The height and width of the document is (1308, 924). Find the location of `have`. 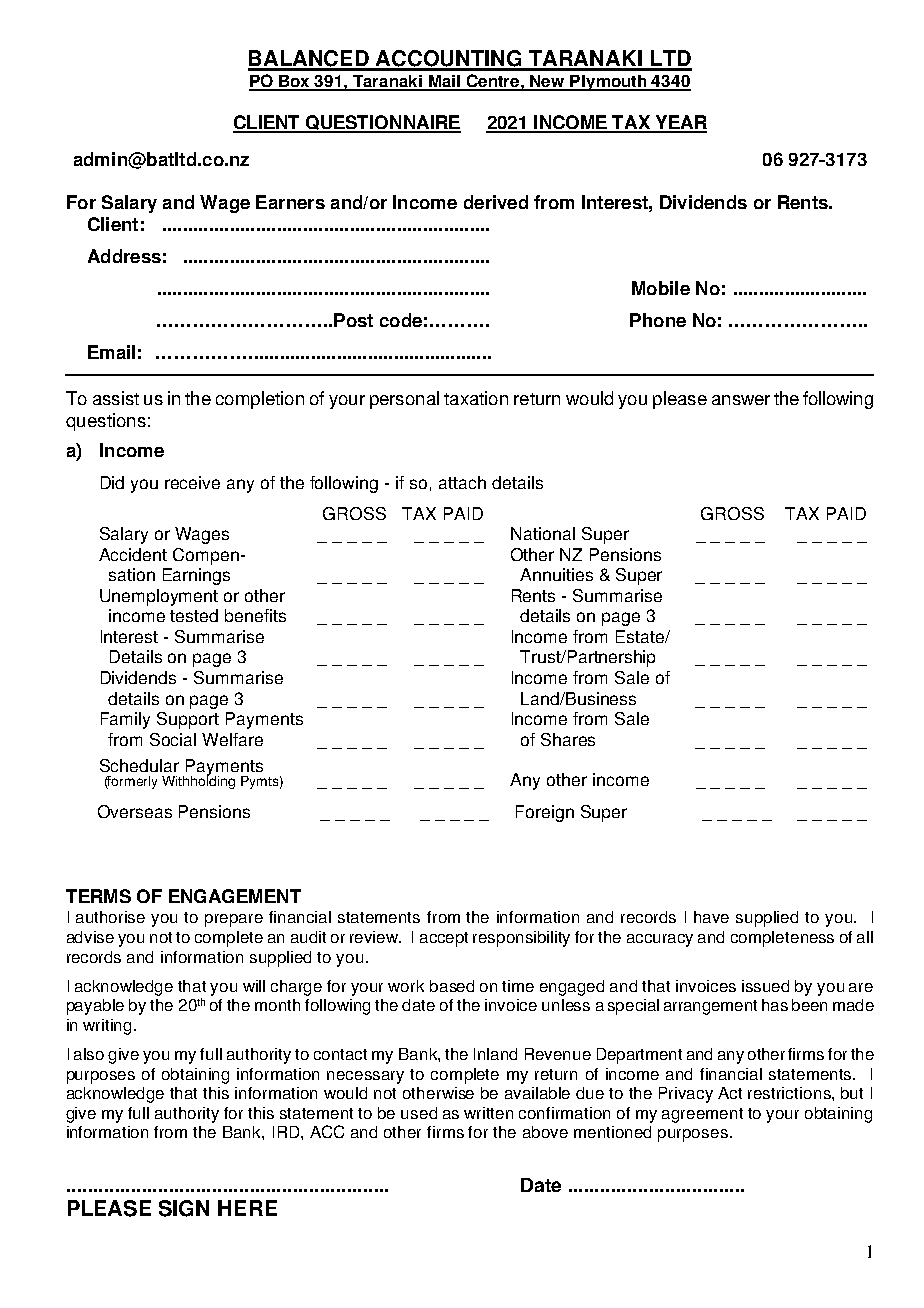

have is located at coordinates (711, 917).
